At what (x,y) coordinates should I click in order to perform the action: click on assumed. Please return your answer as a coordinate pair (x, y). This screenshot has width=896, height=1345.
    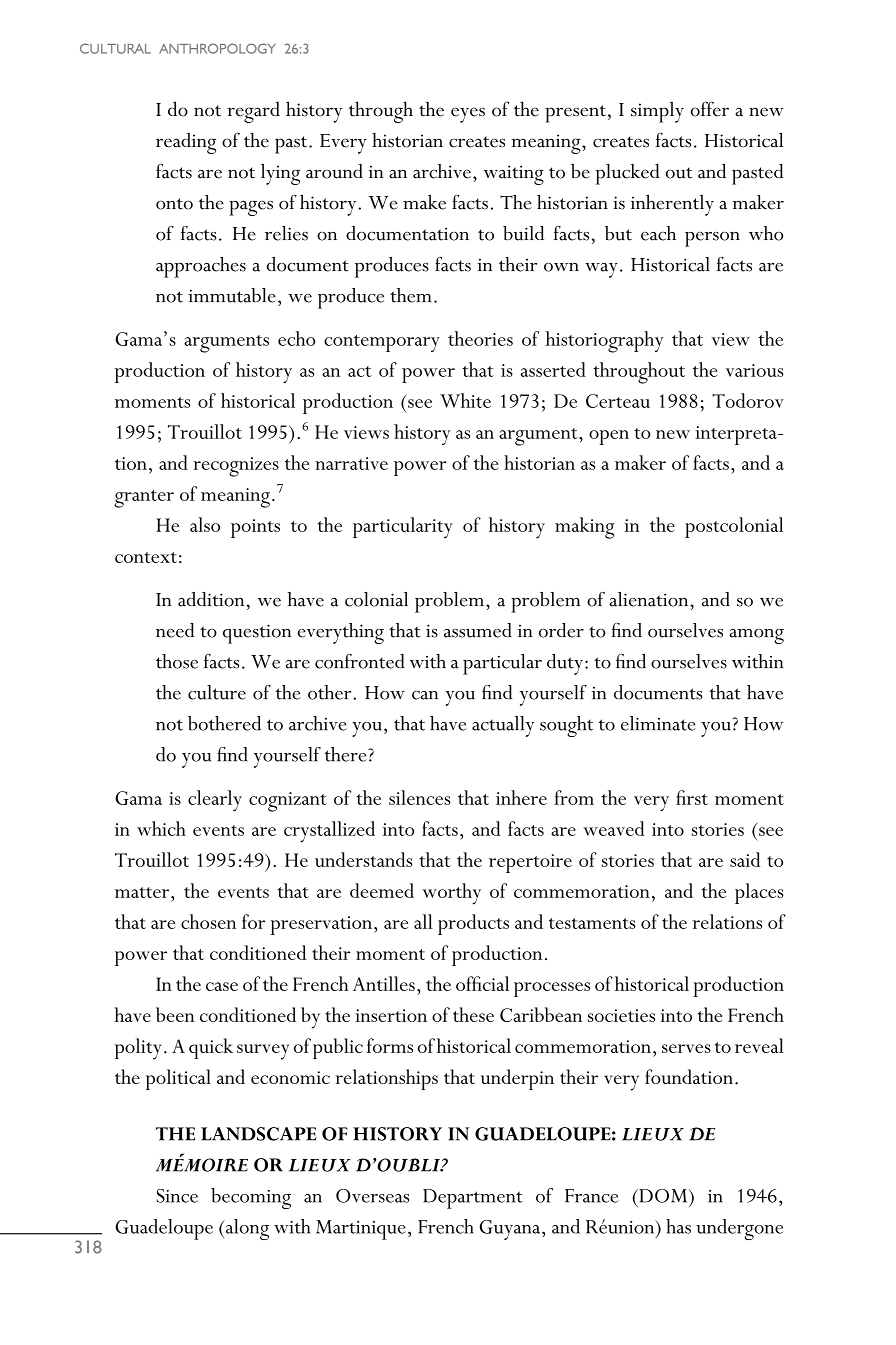
    Looking at the image, I should click on (478, 630).
